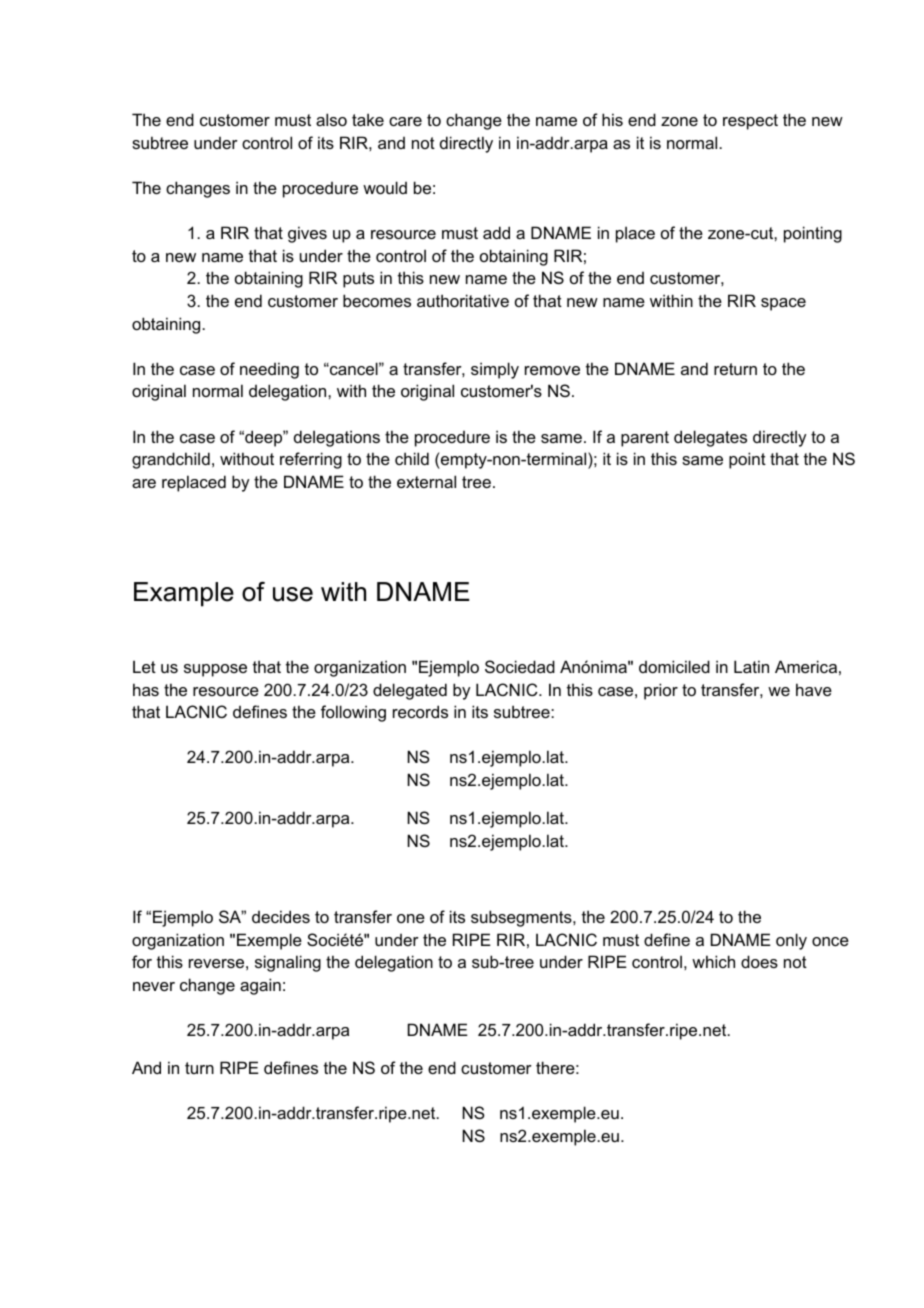 This page has height=1308, width=924. I want to click on again, so click(260, 986).
